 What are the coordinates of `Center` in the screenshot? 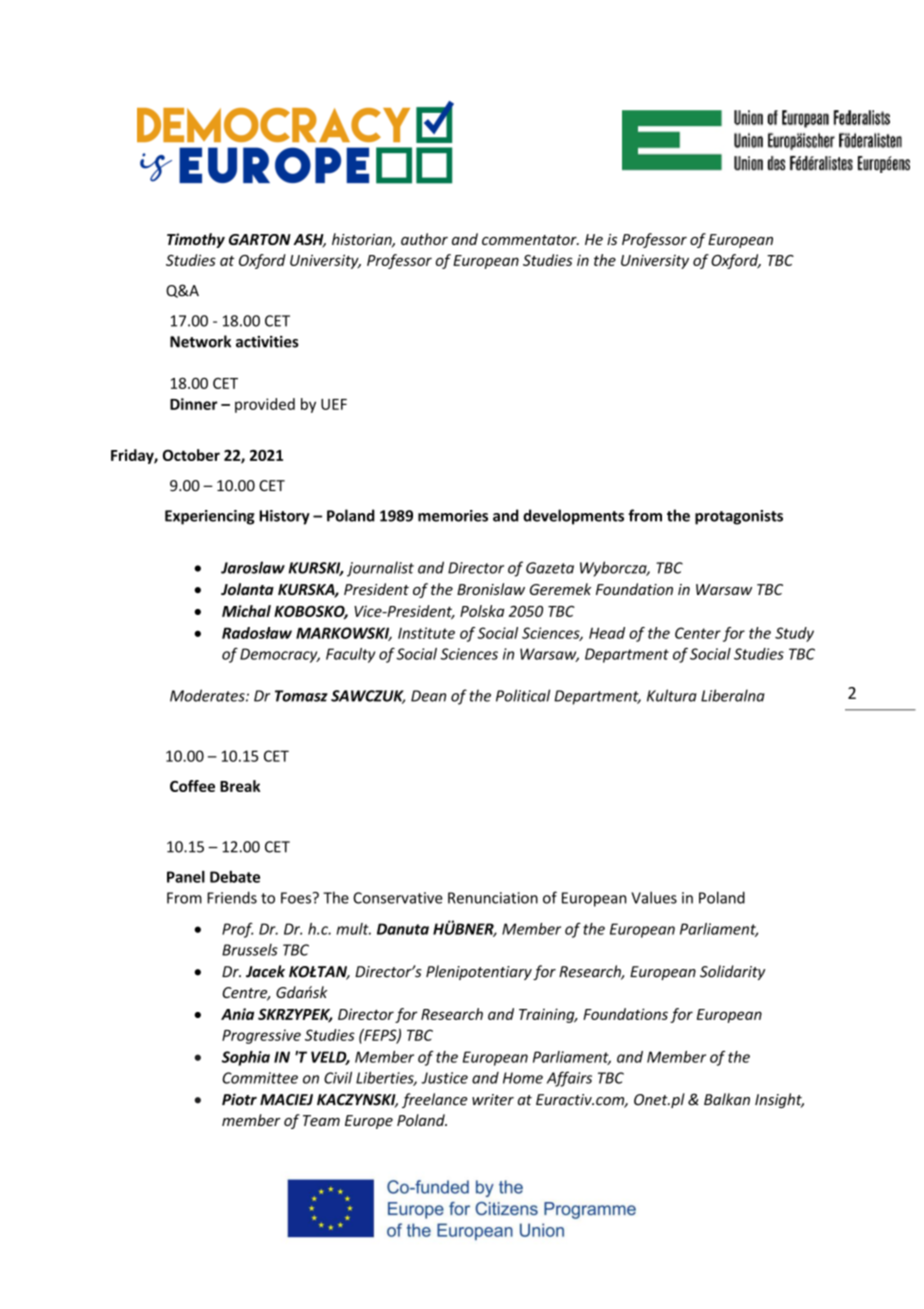 It's located at (698, 633).
